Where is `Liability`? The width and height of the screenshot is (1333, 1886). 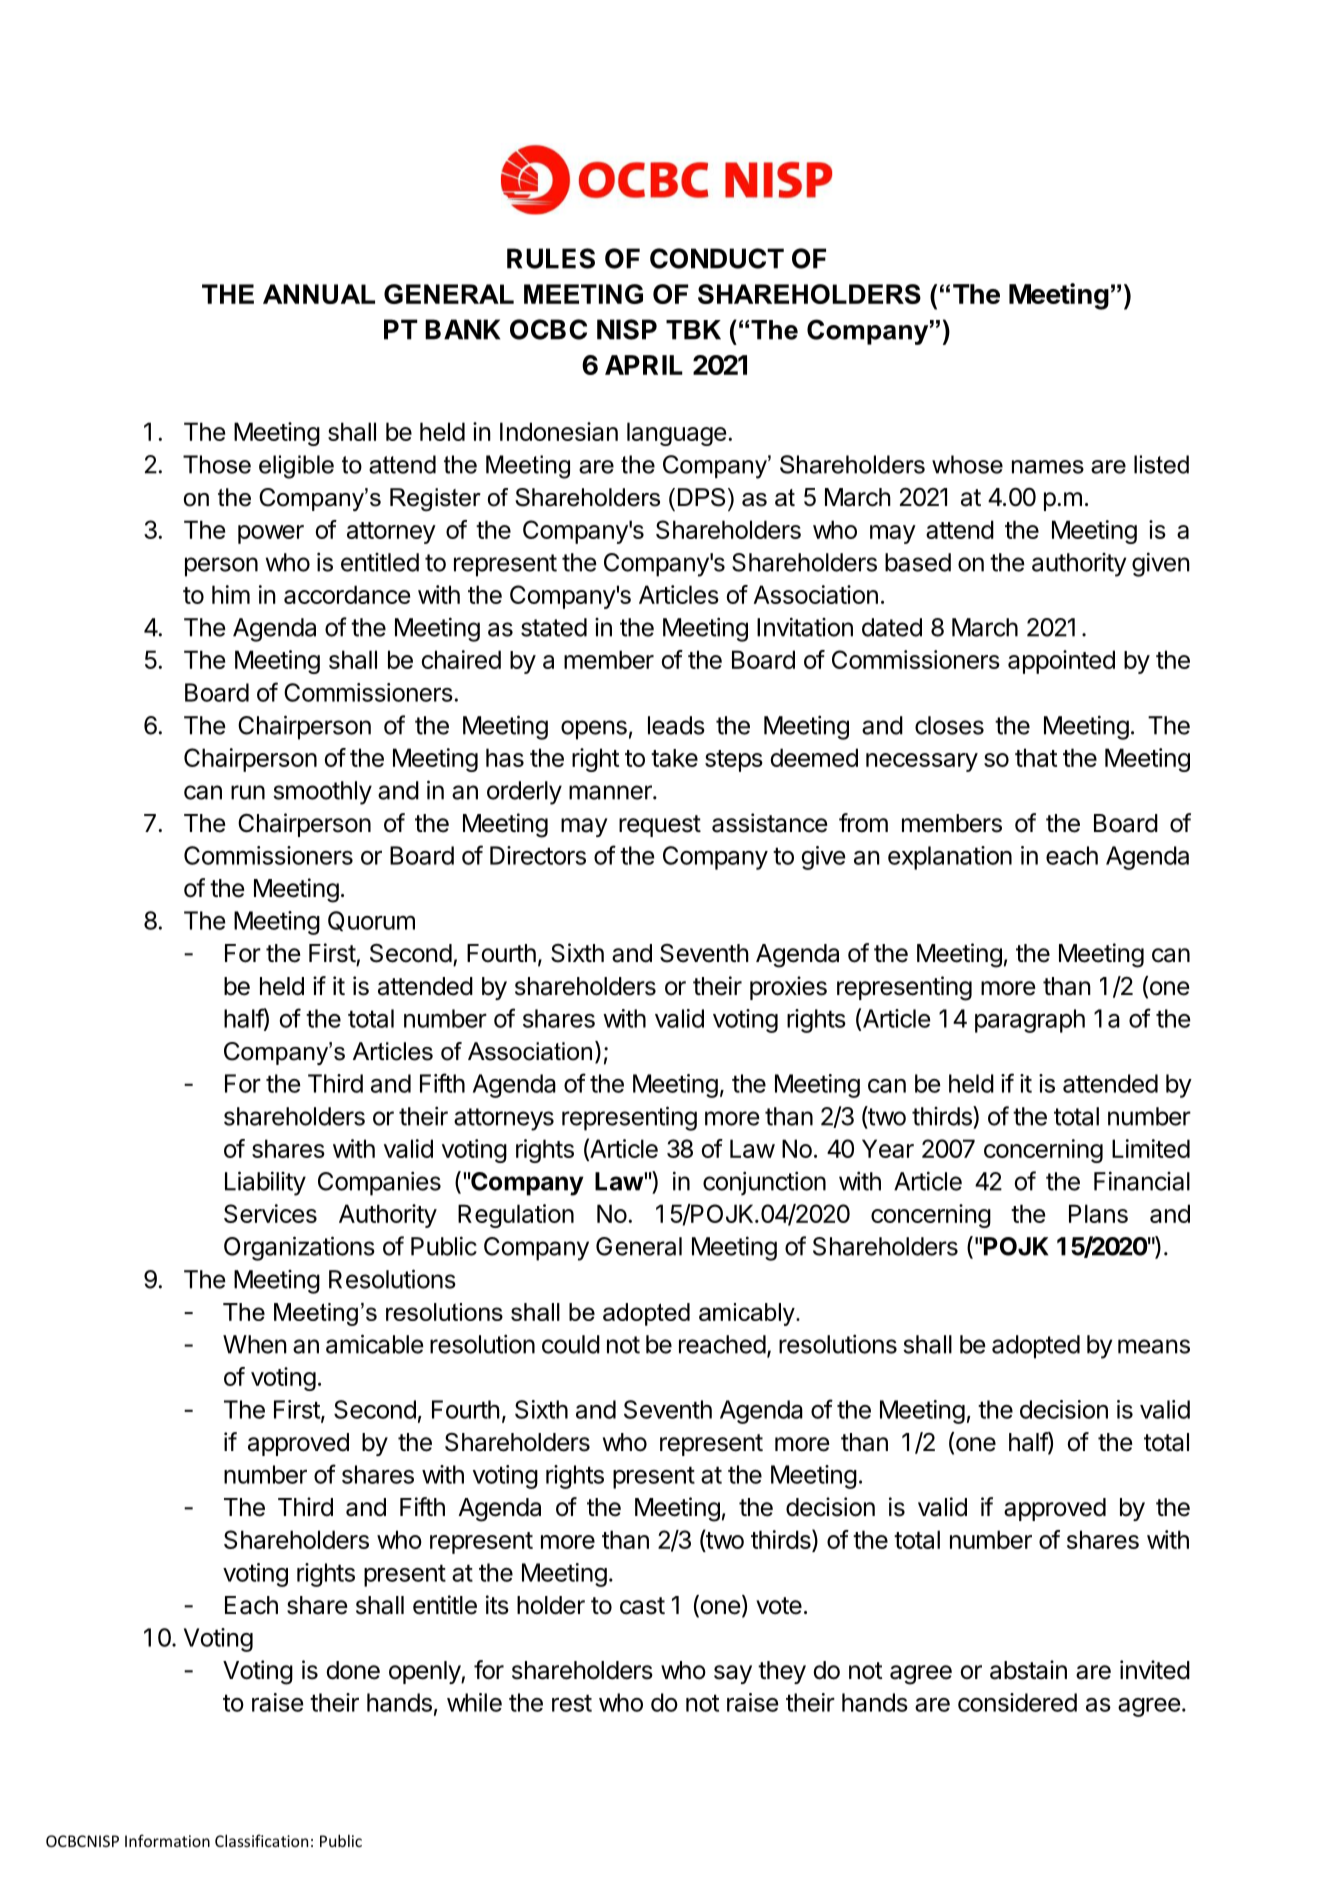 Liability is located at coordinates (265, 1183).
